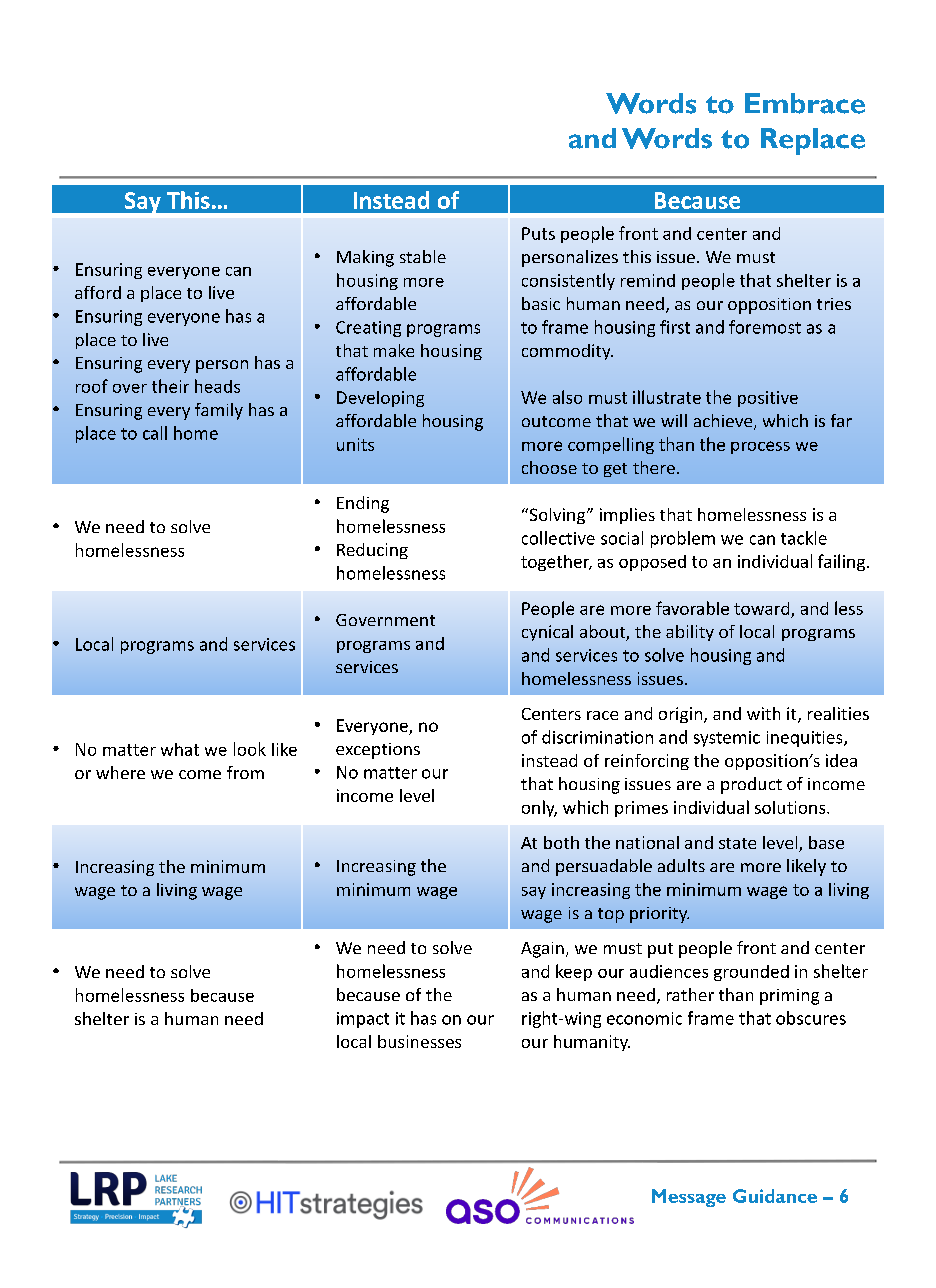  Describe the element at coordinates (363, 1020) in the screenshot. I see `impact` at that location.
